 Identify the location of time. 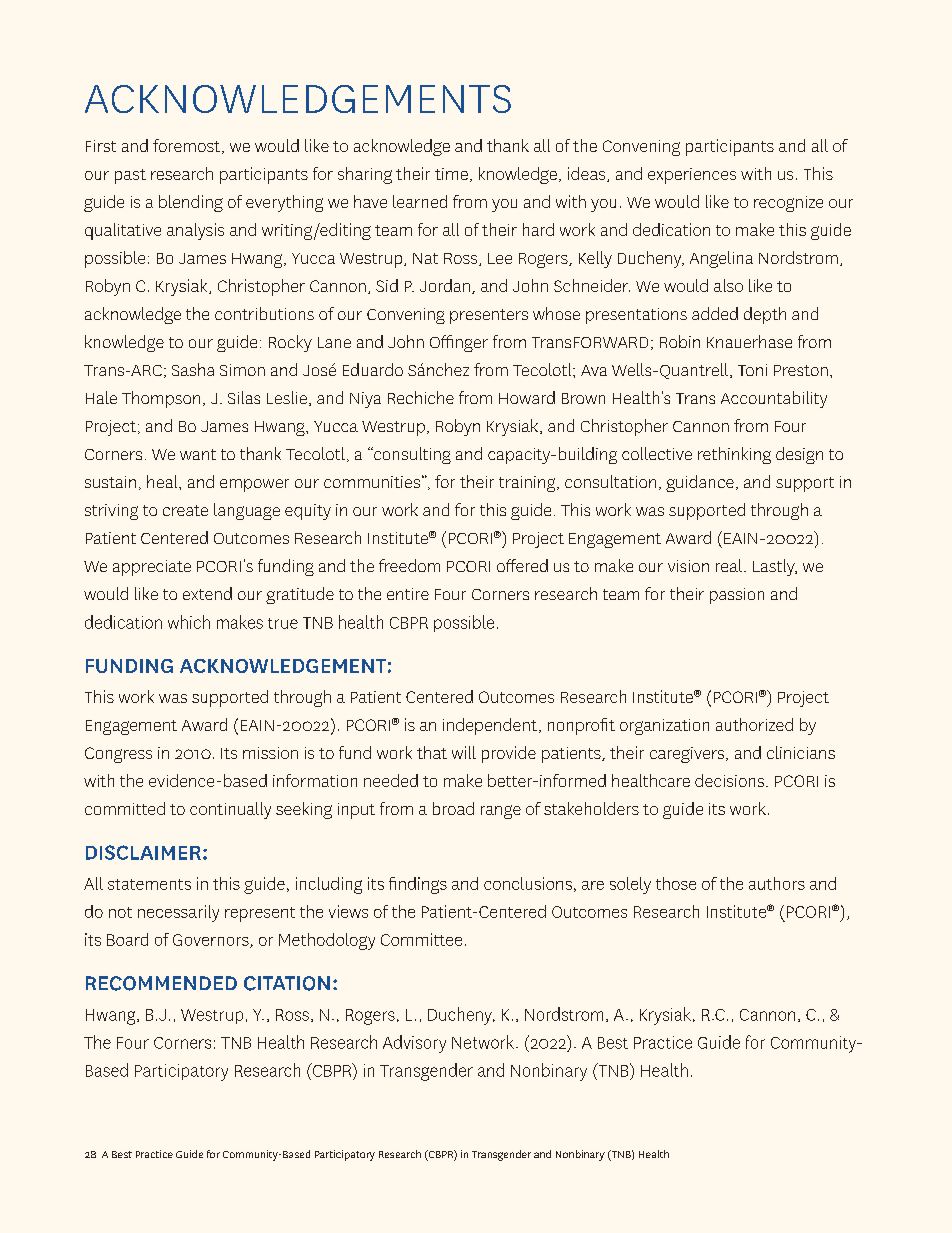
(451, 174).
